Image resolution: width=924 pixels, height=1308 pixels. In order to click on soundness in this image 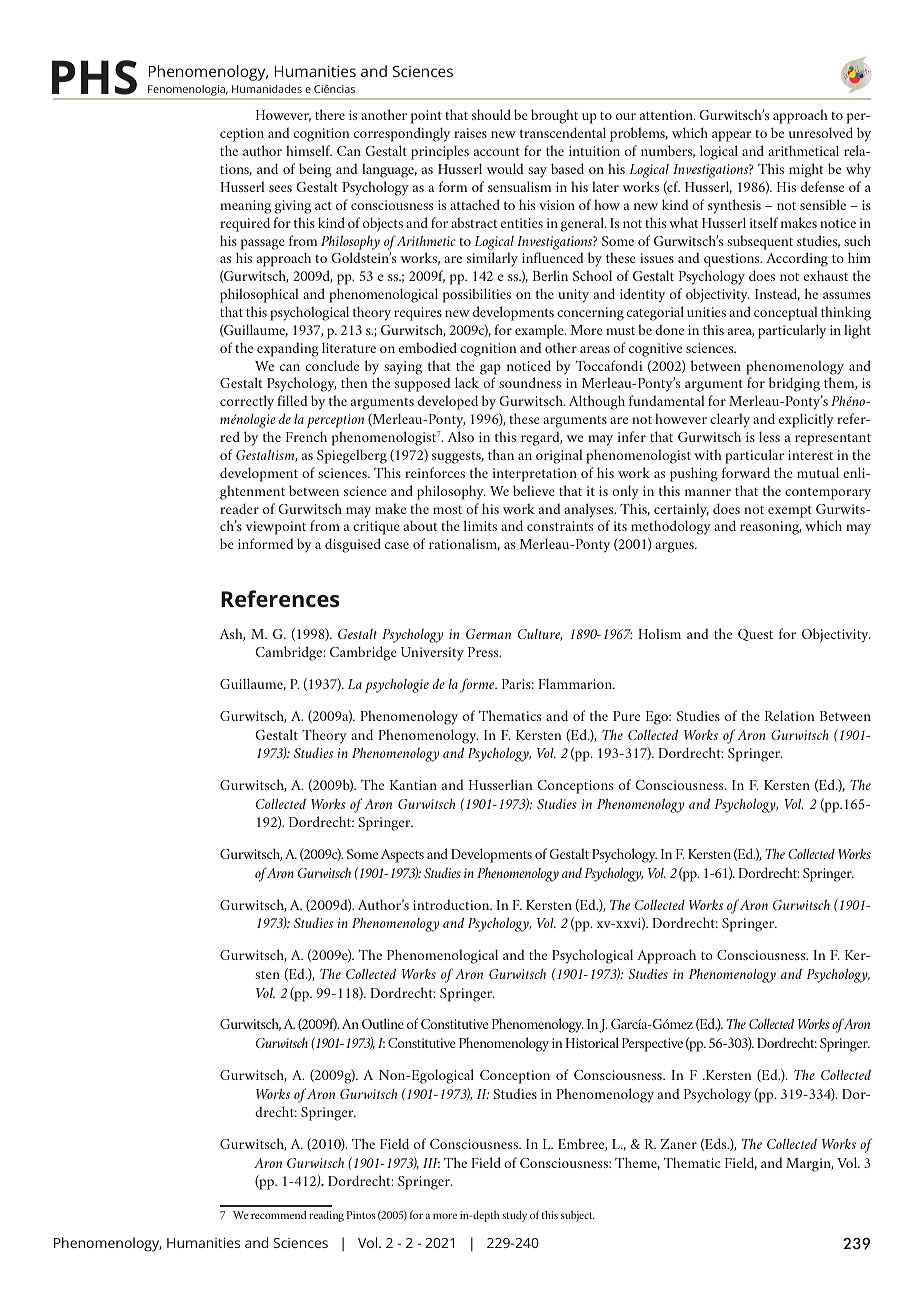, I will do `click(530, 382)`.
